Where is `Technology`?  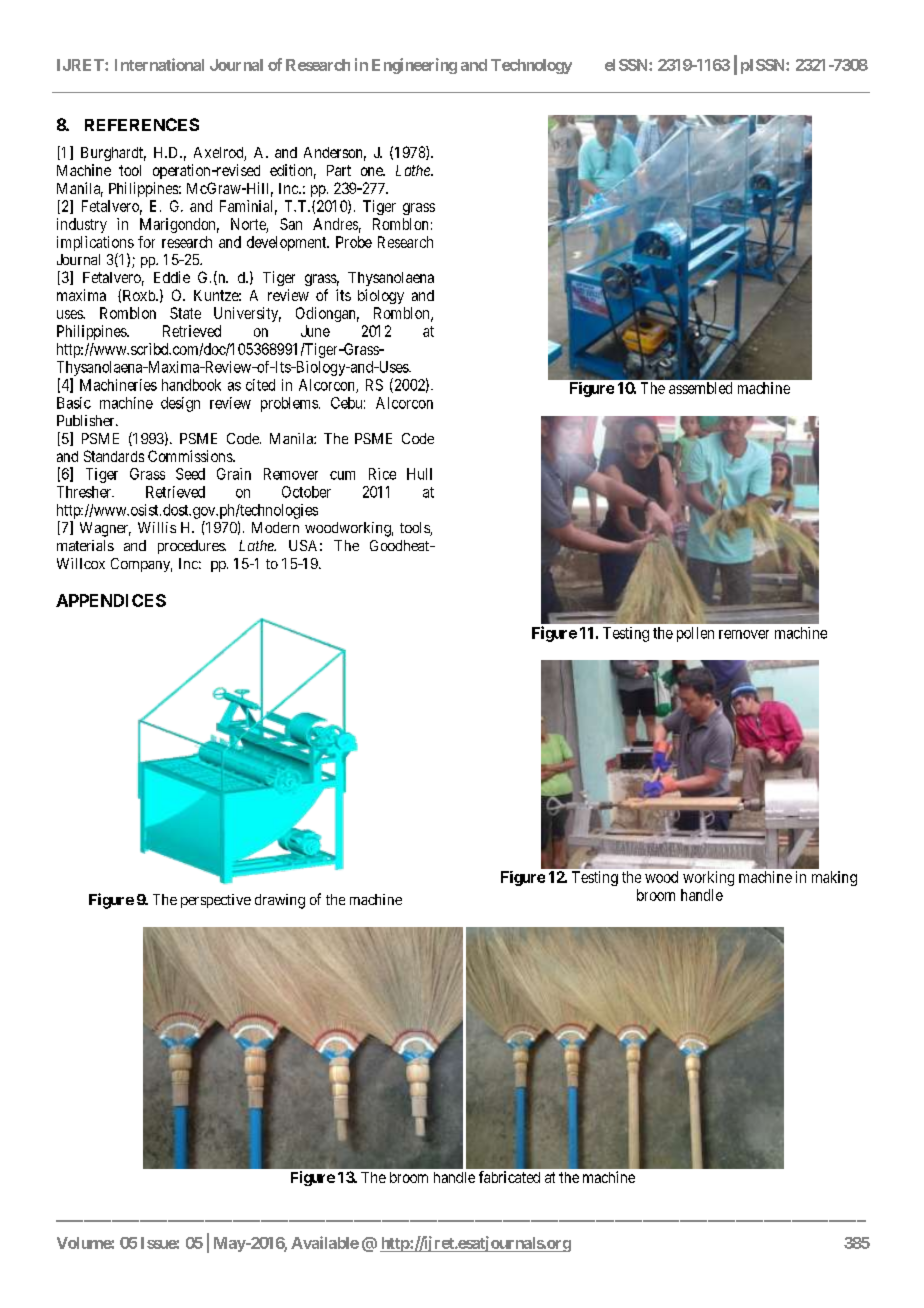 Technology is located at coordinates (531, 66).
